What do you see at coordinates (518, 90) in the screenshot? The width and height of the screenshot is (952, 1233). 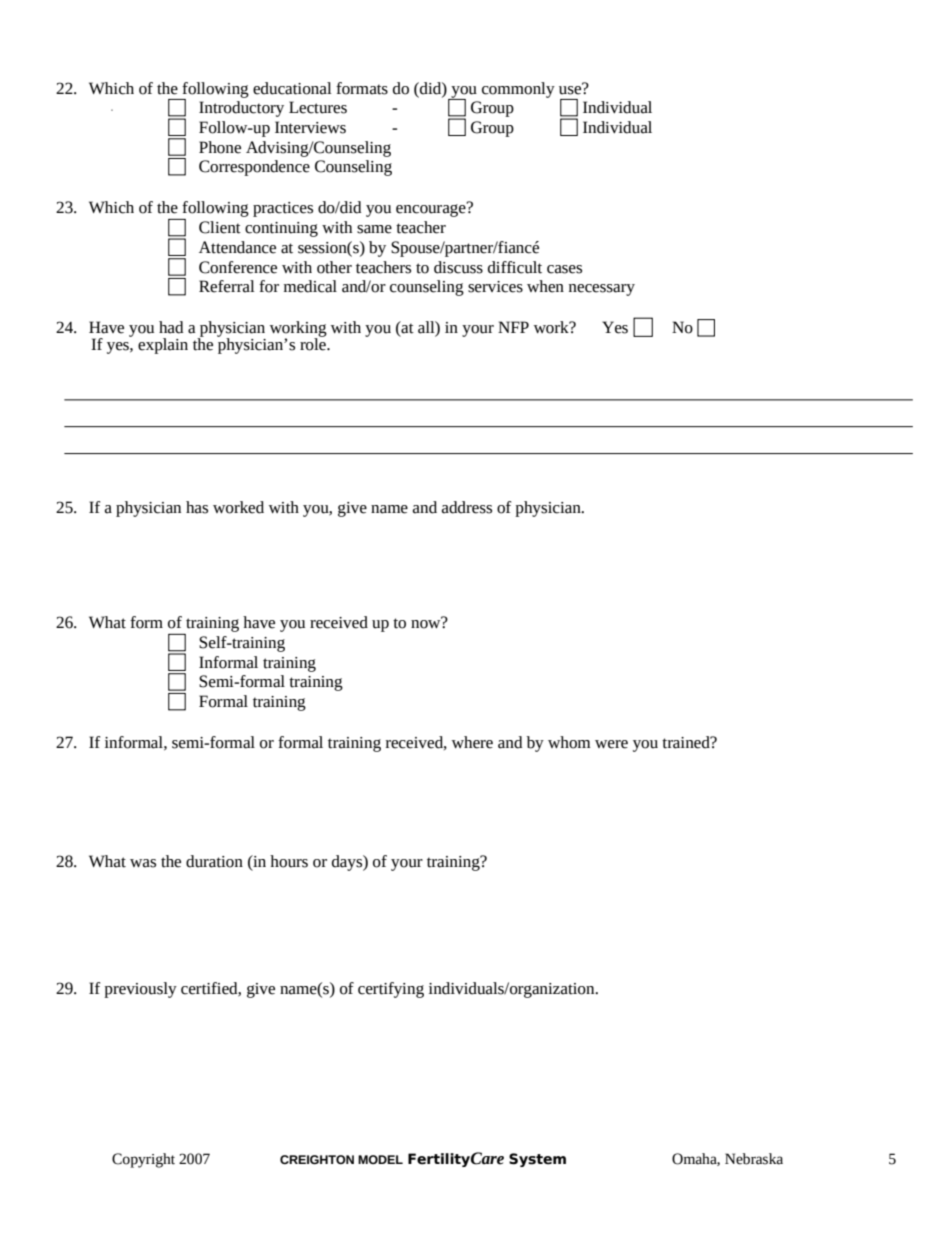 I see `commonly` at bounding box center [518, 90].
